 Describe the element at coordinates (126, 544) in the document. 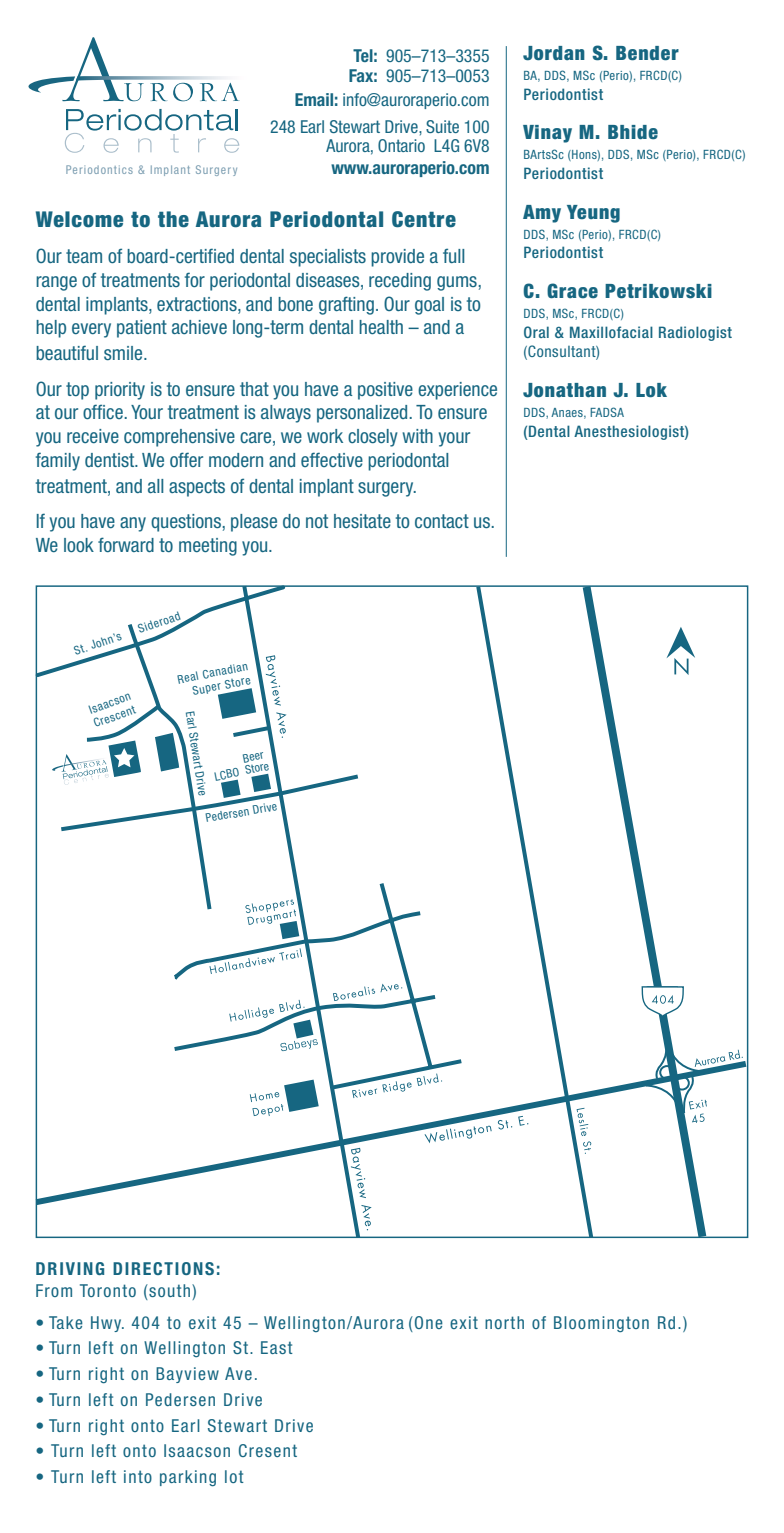

I see `forward` at that location.
